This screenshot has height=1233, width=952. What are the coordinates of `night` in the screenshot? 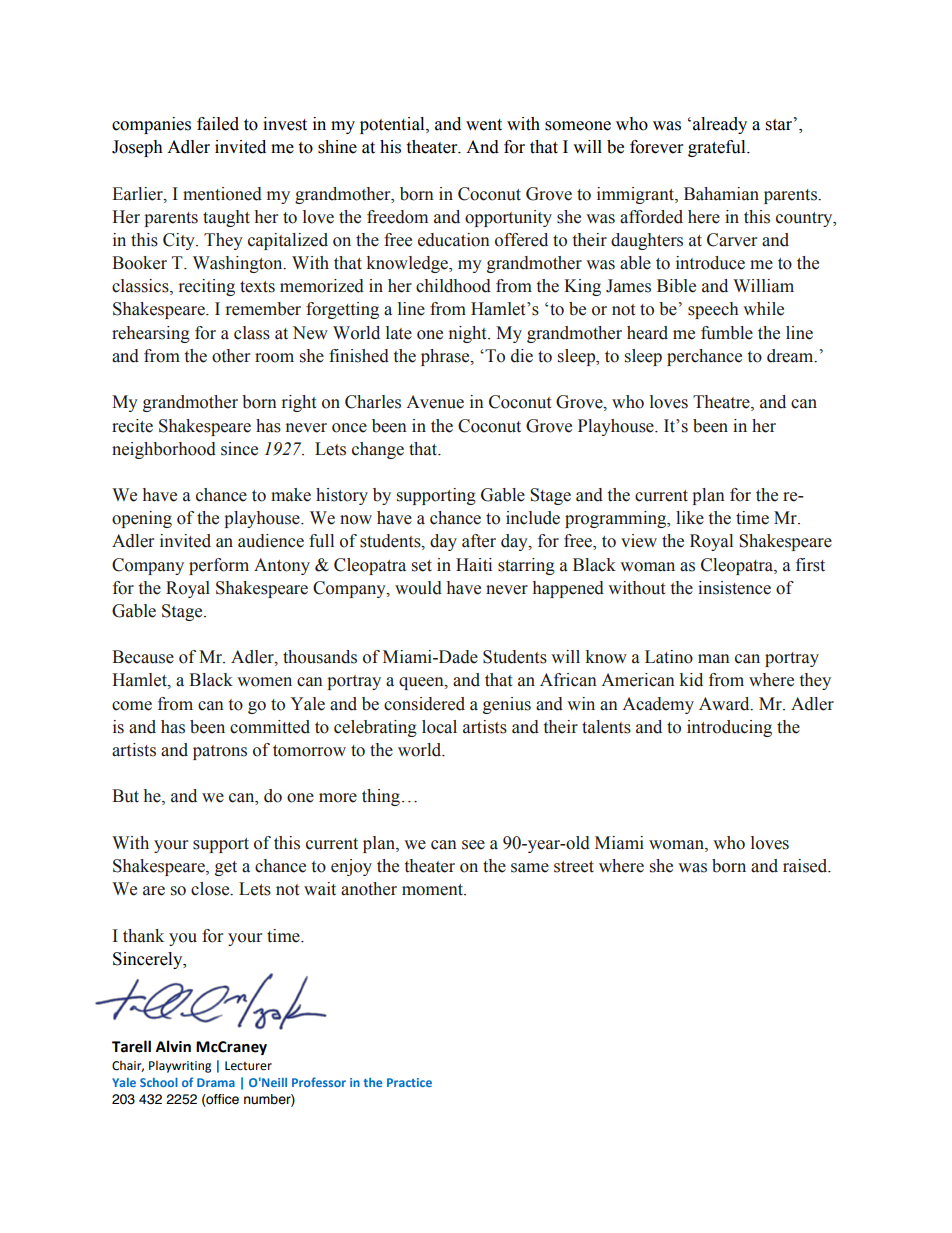 It's located at (469, 334).
